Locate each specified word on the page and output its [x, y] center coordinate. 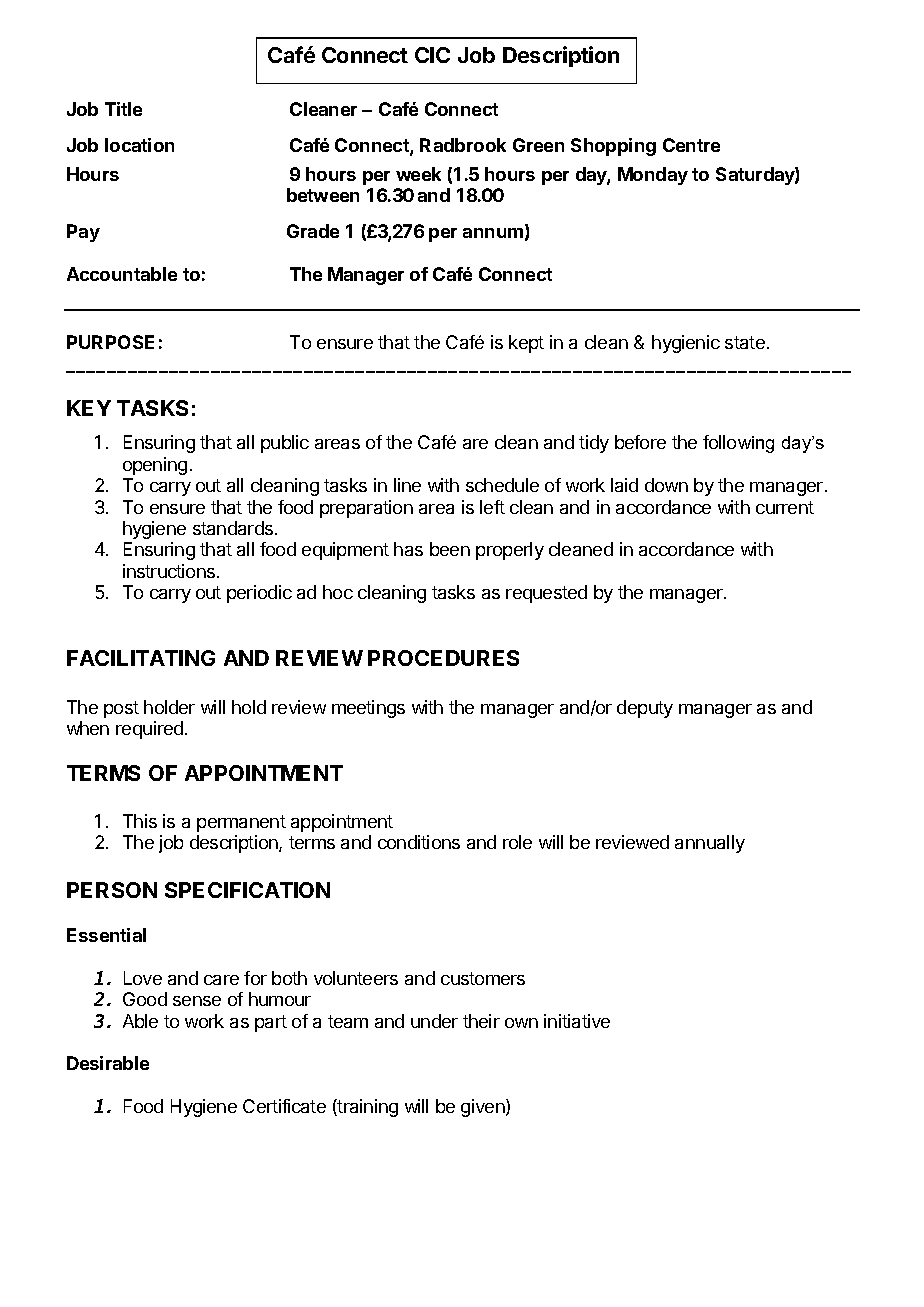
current [785, 507]
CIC [432, 55]
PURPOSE [110, 342]
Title [123, 109]
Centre [691, 145]
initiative [577, 1021]
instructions [170, 571]
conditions [419, 842]
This [140, 821]
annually [710, 844]
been [450, 549]
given [484, 1108]
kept [526, 344]
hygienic [686, 344]
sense [197, 1001]
